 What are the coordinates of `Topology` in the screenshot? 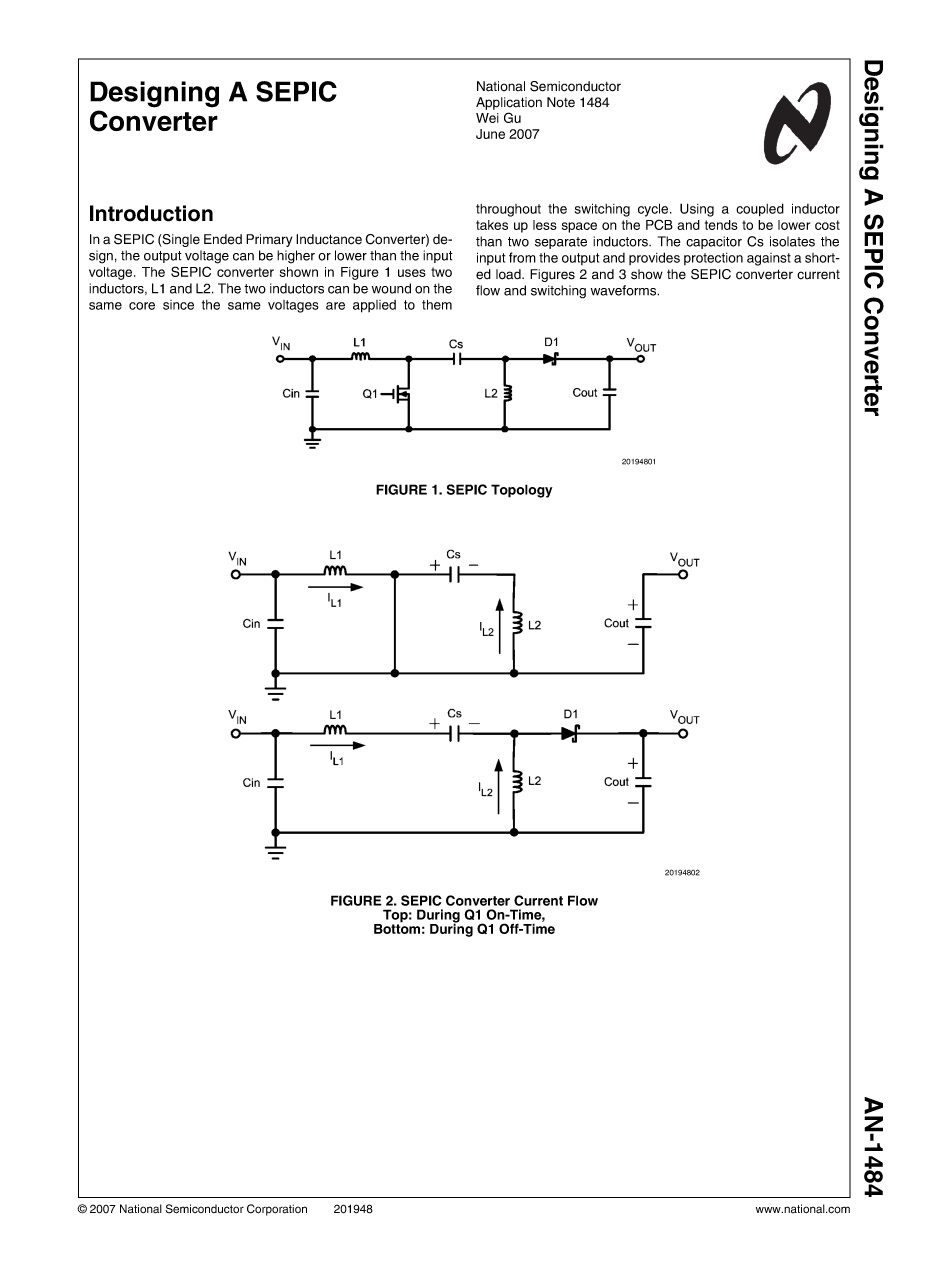 It's located at (521, 491).
